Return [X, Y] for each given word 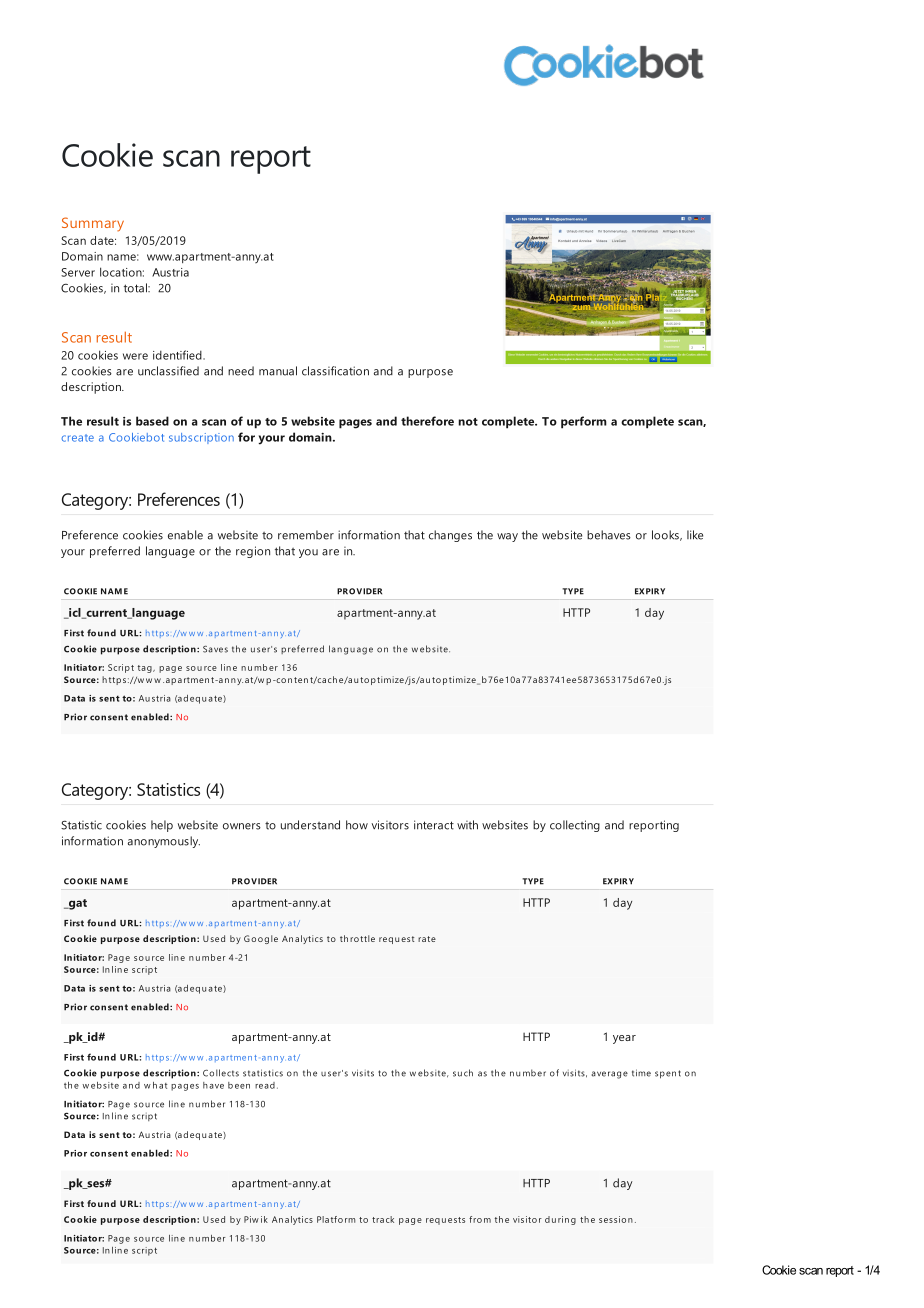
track [383, 1219]
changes [450, 536]
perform [584, 422]
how [357, 825]
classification [335, 371]
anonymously [164, 842]
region [253, 552]
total [136, 288]
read [265, 1085]
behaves [609, 535]
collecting [575, 826]
